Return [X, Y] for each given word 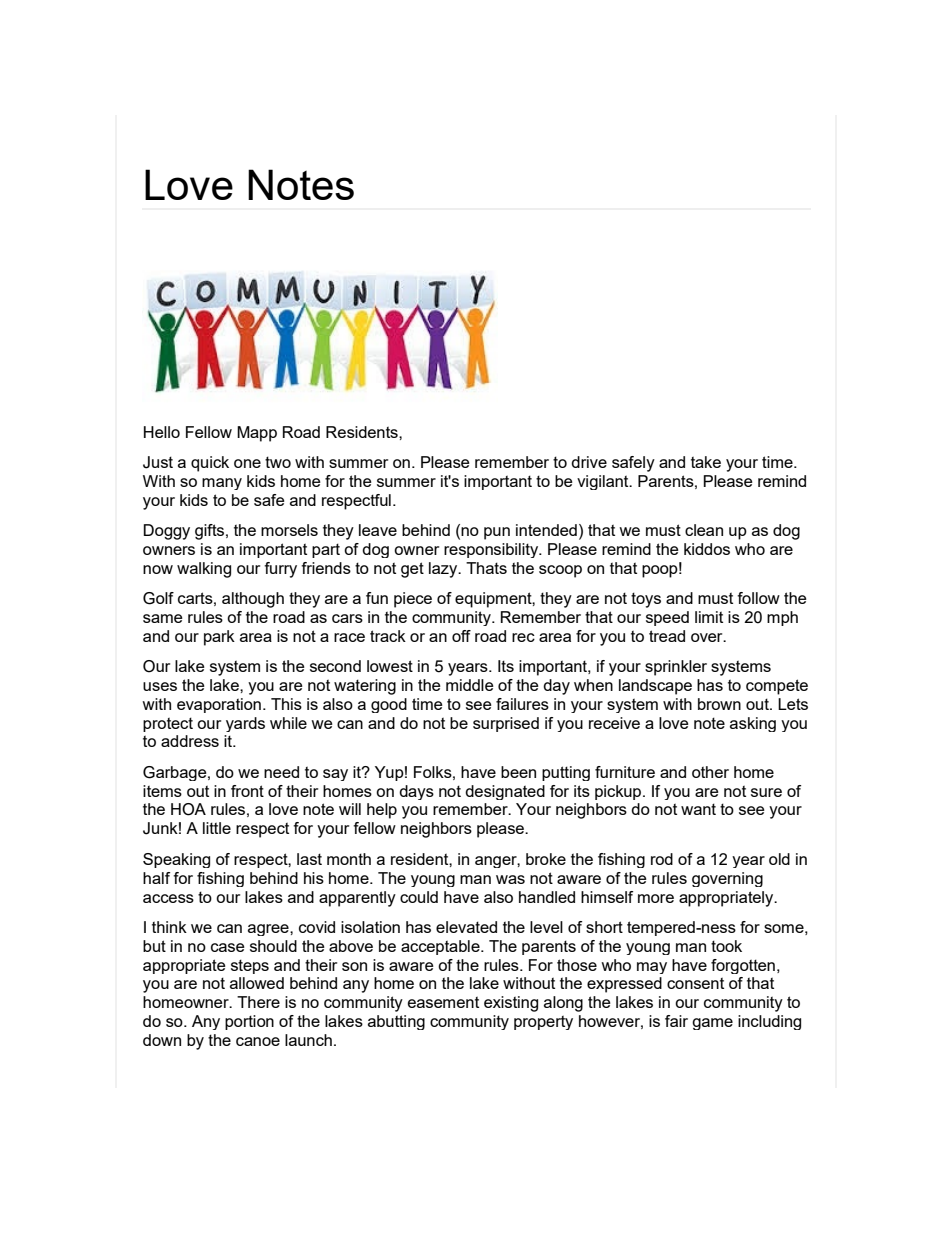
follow [758, 598]
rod [662, 859]
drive [589, 462]
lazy [444, 570]
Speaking [176, 860]
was [510, 879]
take [706, 462]
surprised [506, 724]
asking [753, 724]
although [253, 600]
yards [245, 724]
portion [249, 1022]
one [247, 463]
